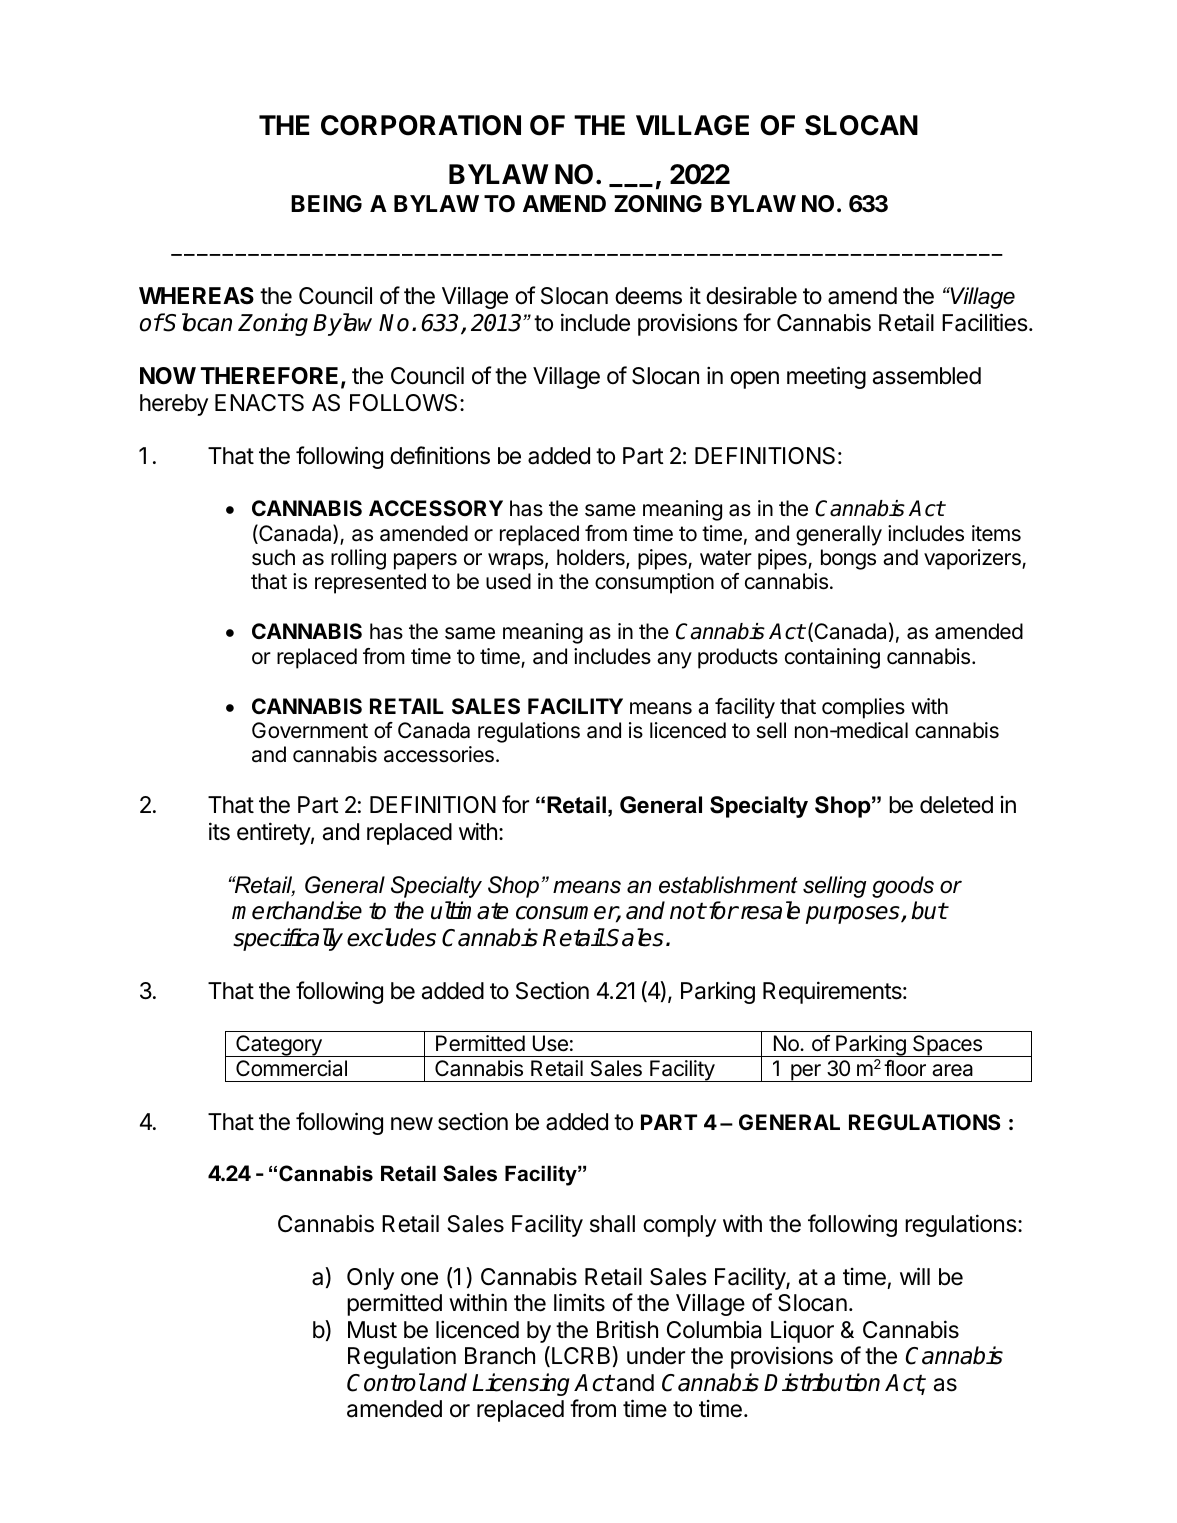 The width and height of the document is (1177, 1523). What do you see at coordinates (326, 203) in the document?
I see `BEING` at bounding box center [326, 203].
